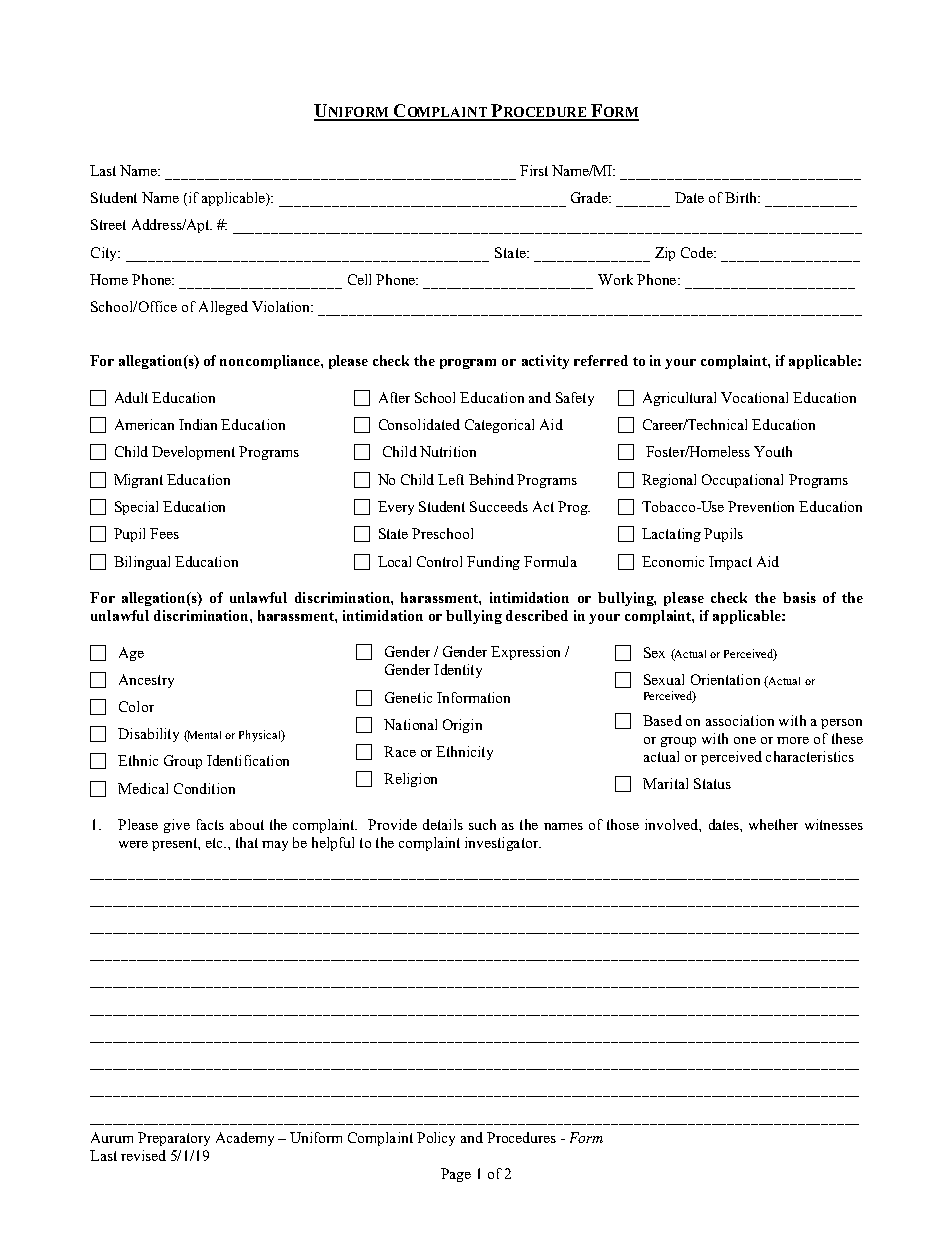 The height and width of the screenshot is (1233, 952). What do you see at coordinates (456, 1175) in the screenshot?
I see `Page` at bounding box center [456, 1175].
